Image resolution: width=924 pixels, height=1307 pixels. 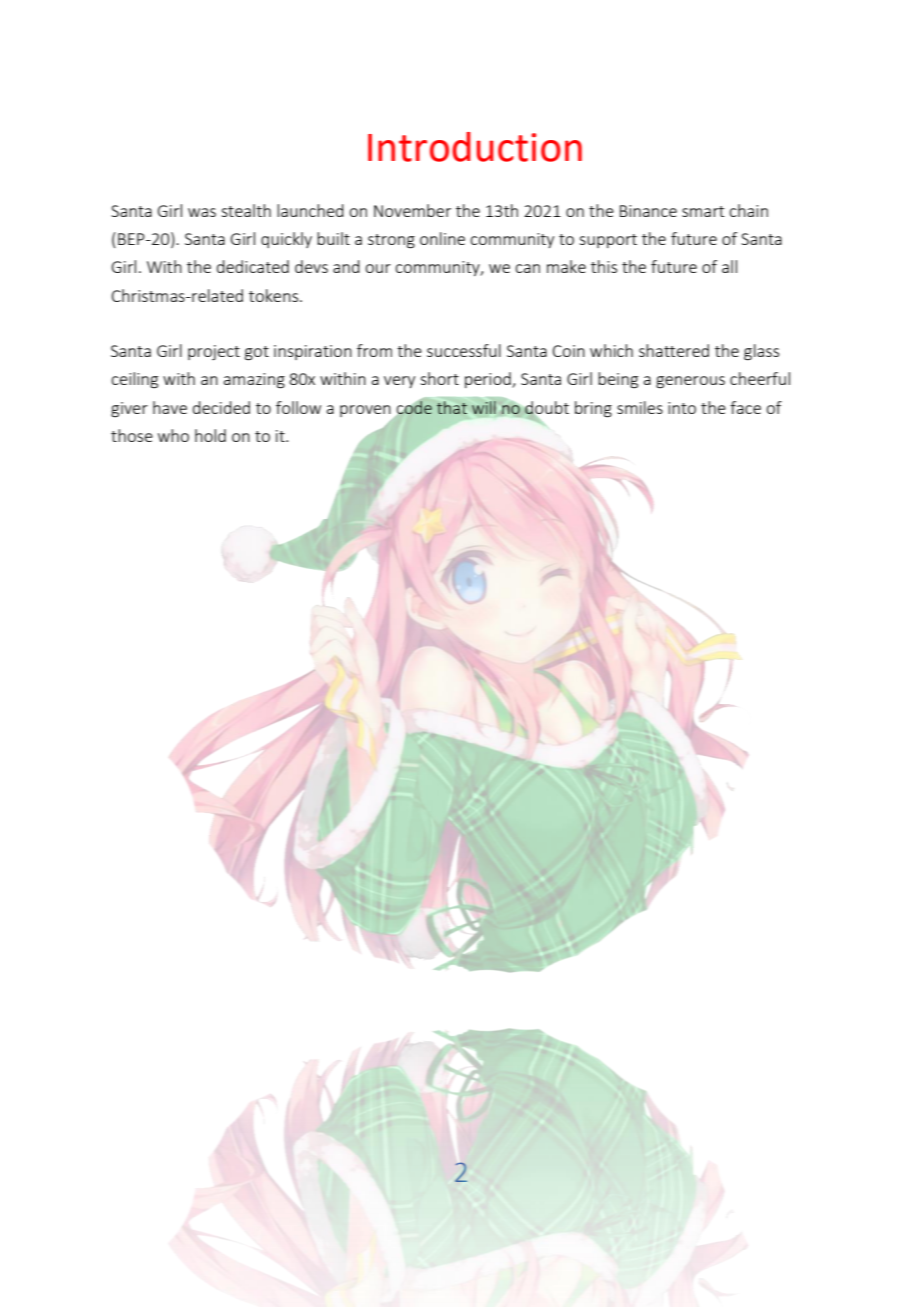 I want to click on Introduction, so click(x=475, y=147).
